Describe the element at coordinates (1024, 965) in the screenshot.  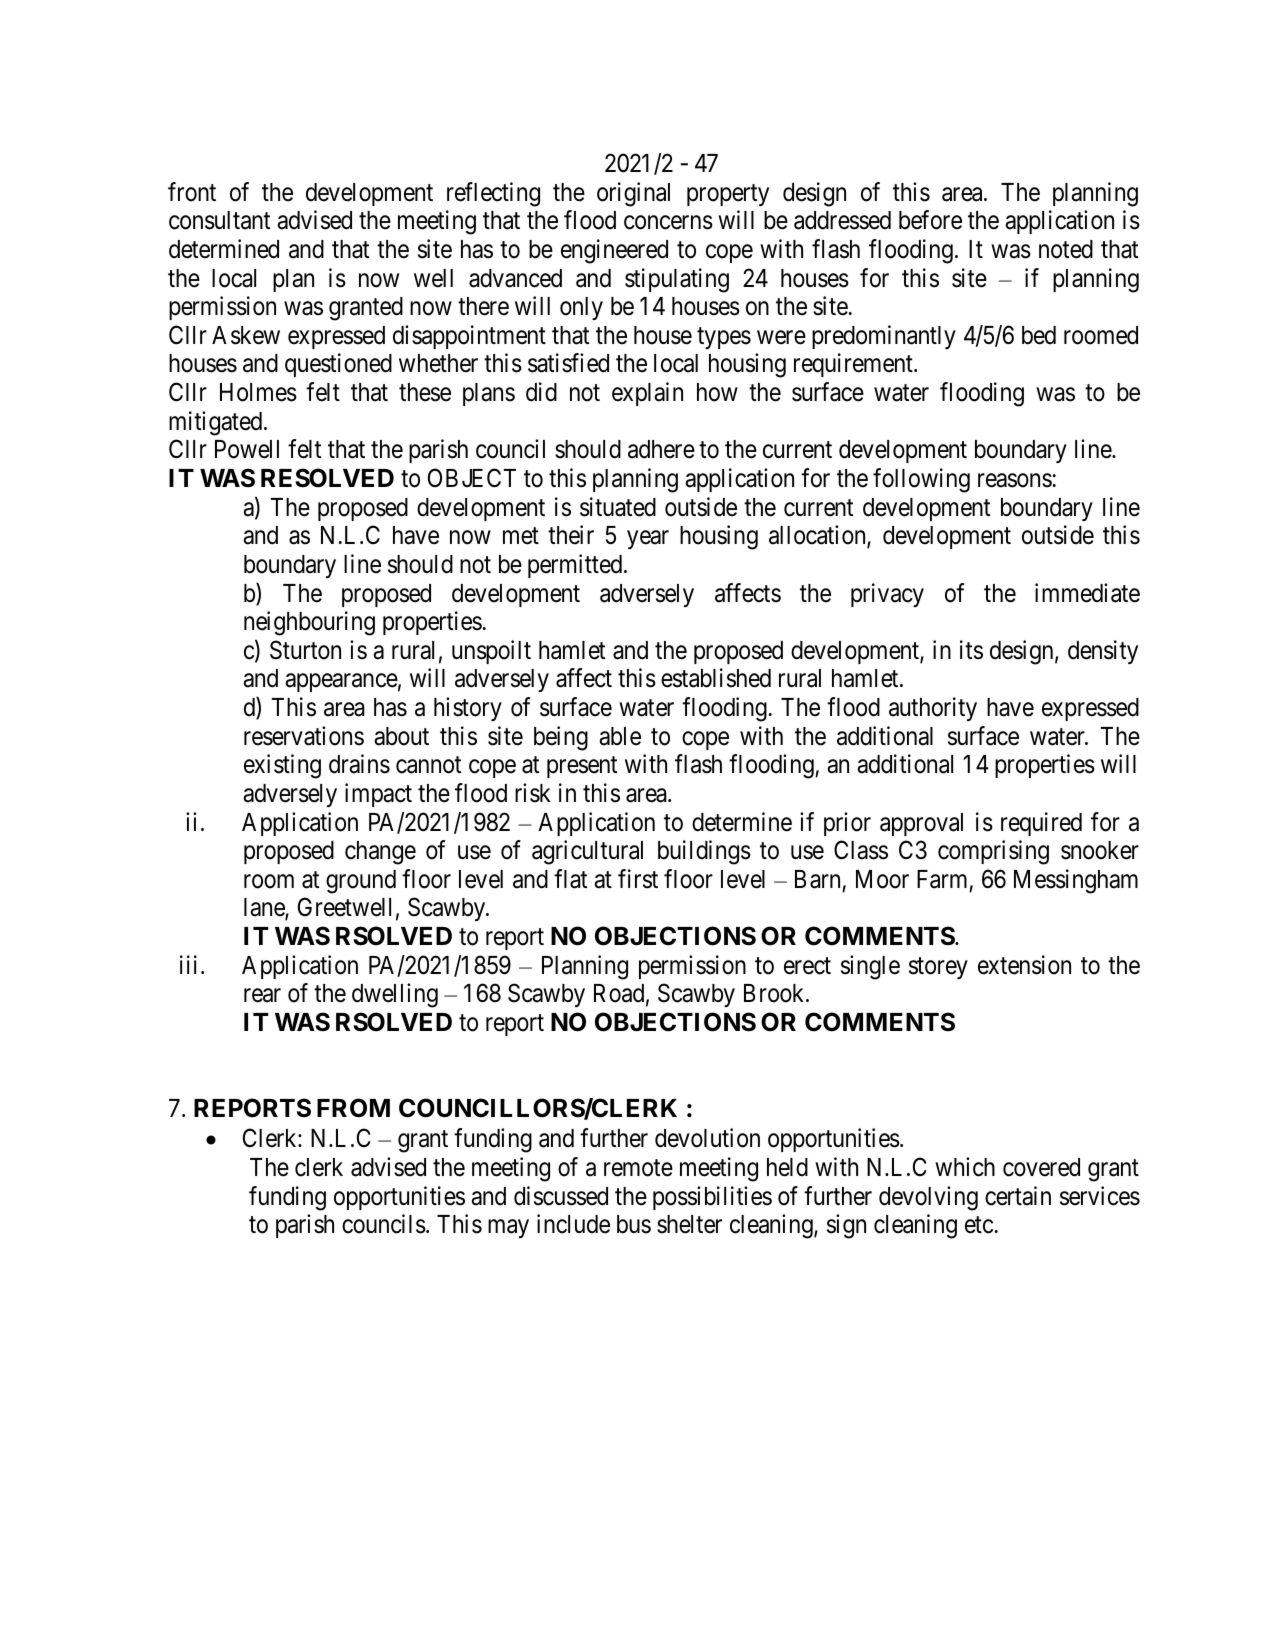
I see `extension` at that location.
